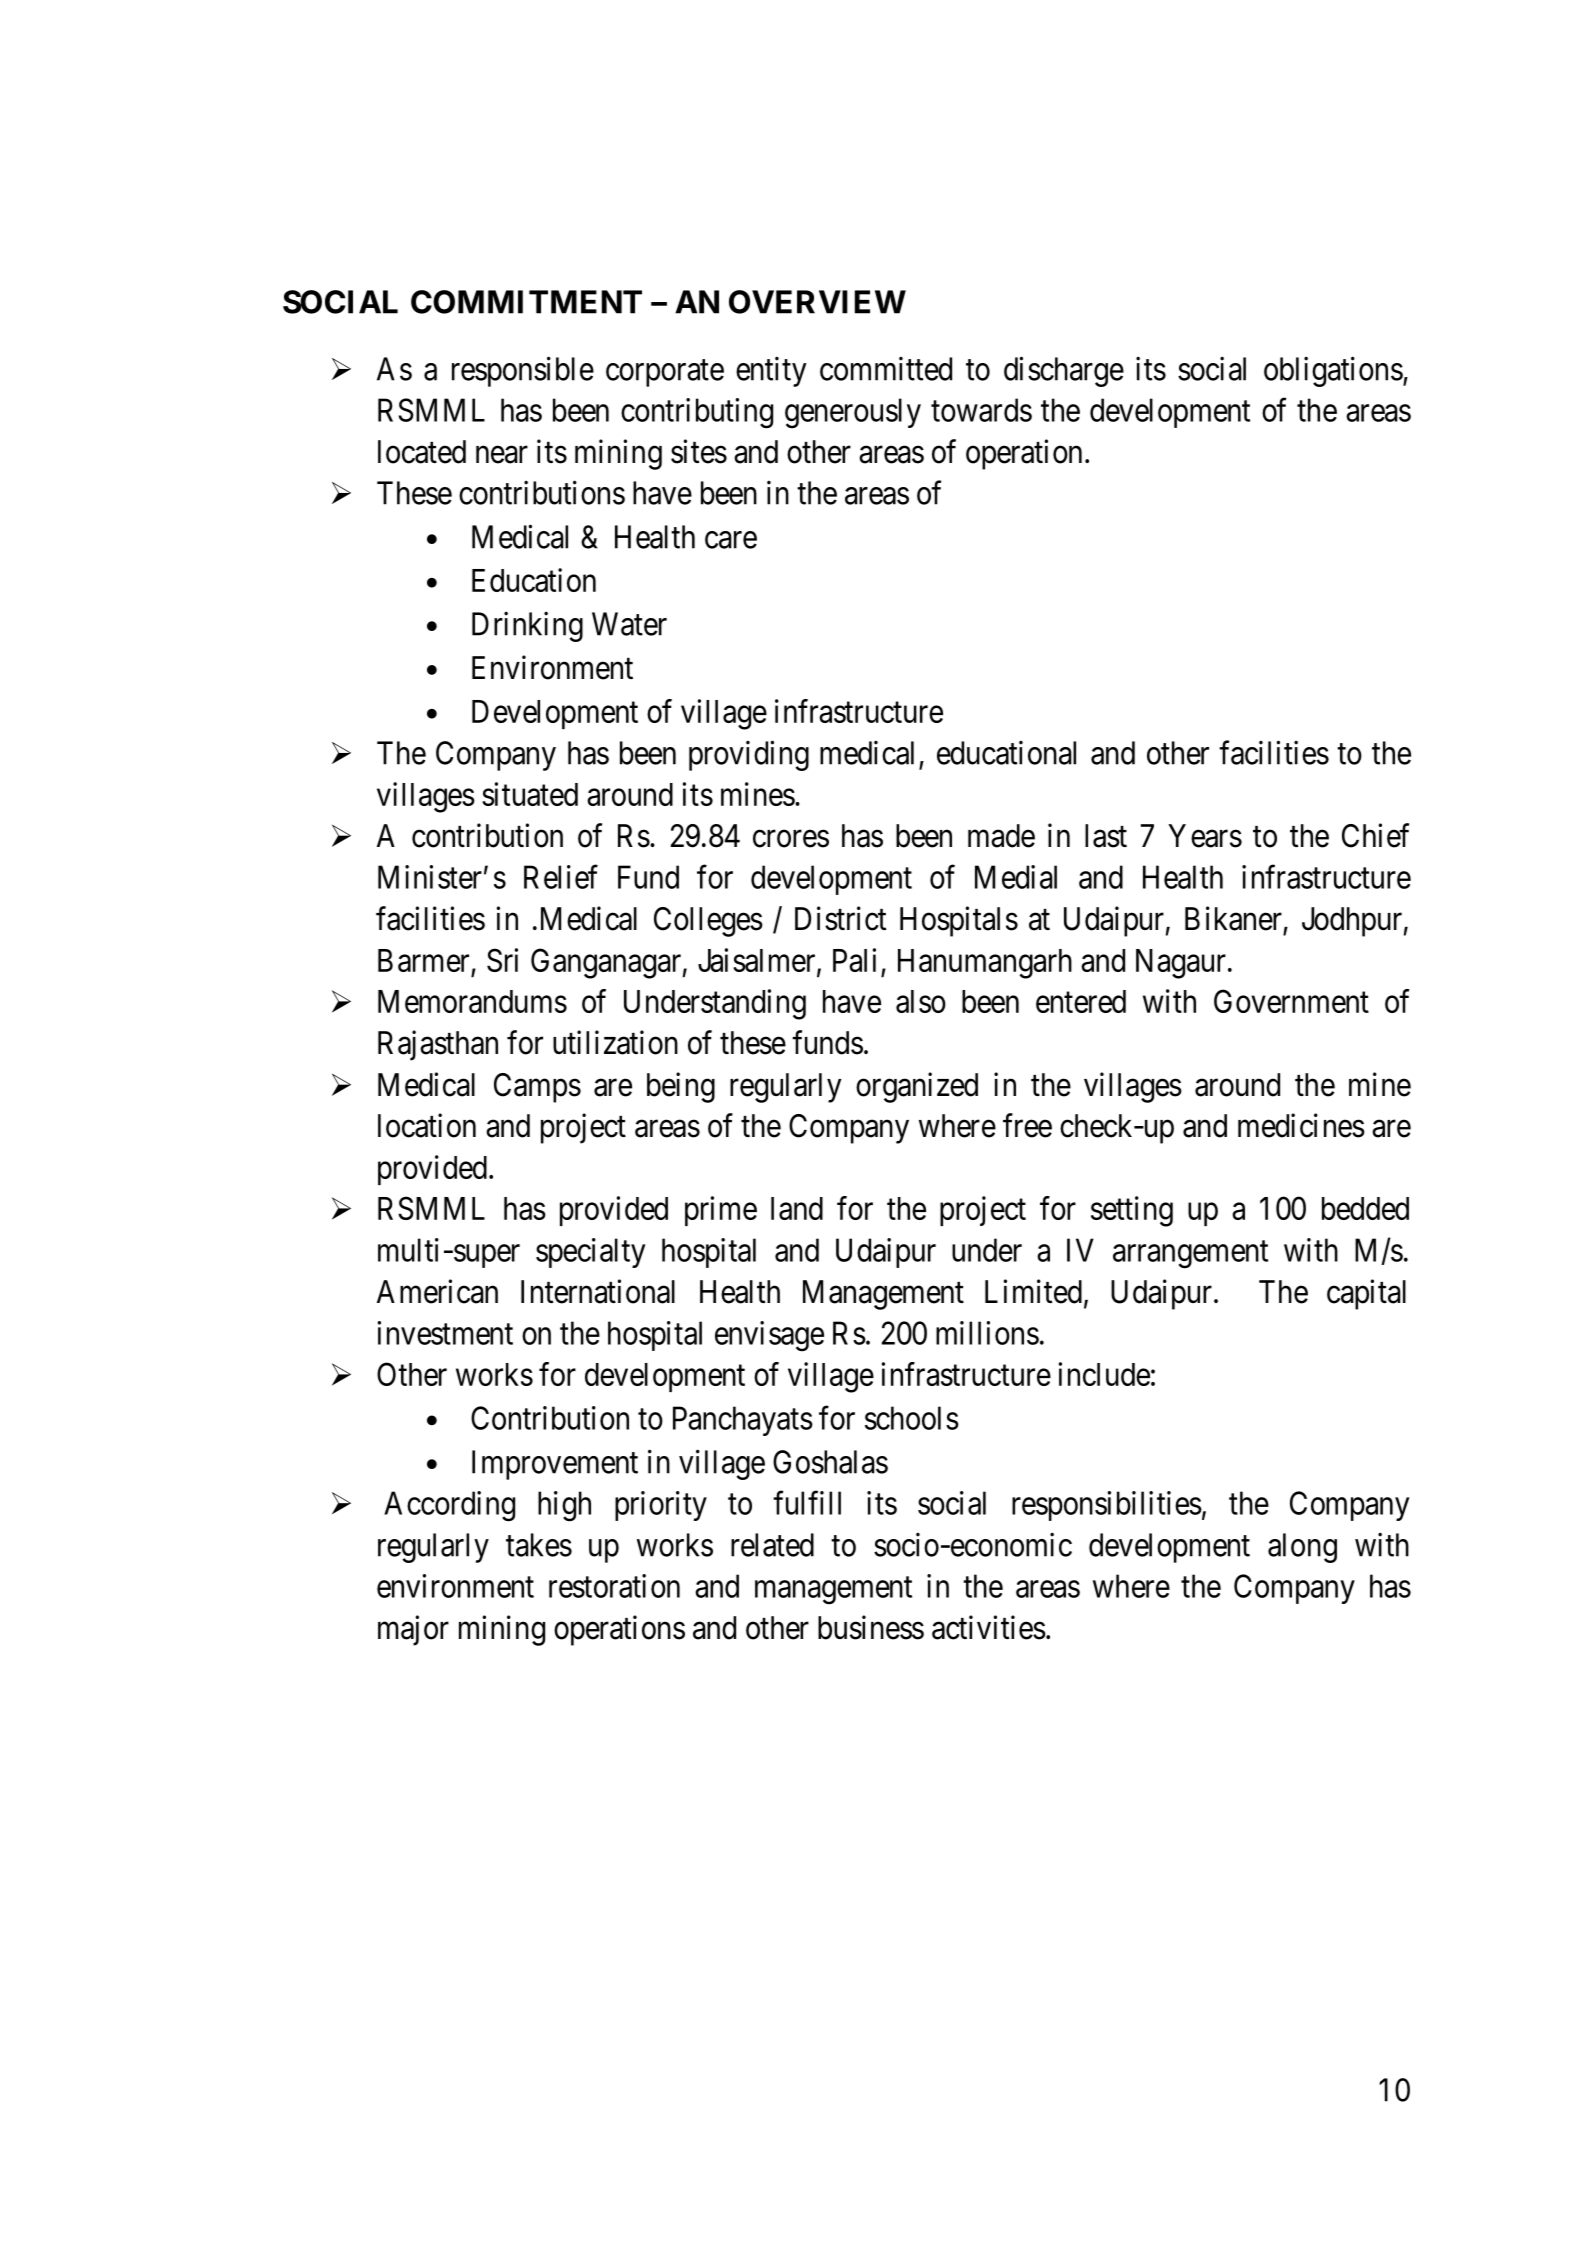  I want to click on related, so click(772, 1545).
